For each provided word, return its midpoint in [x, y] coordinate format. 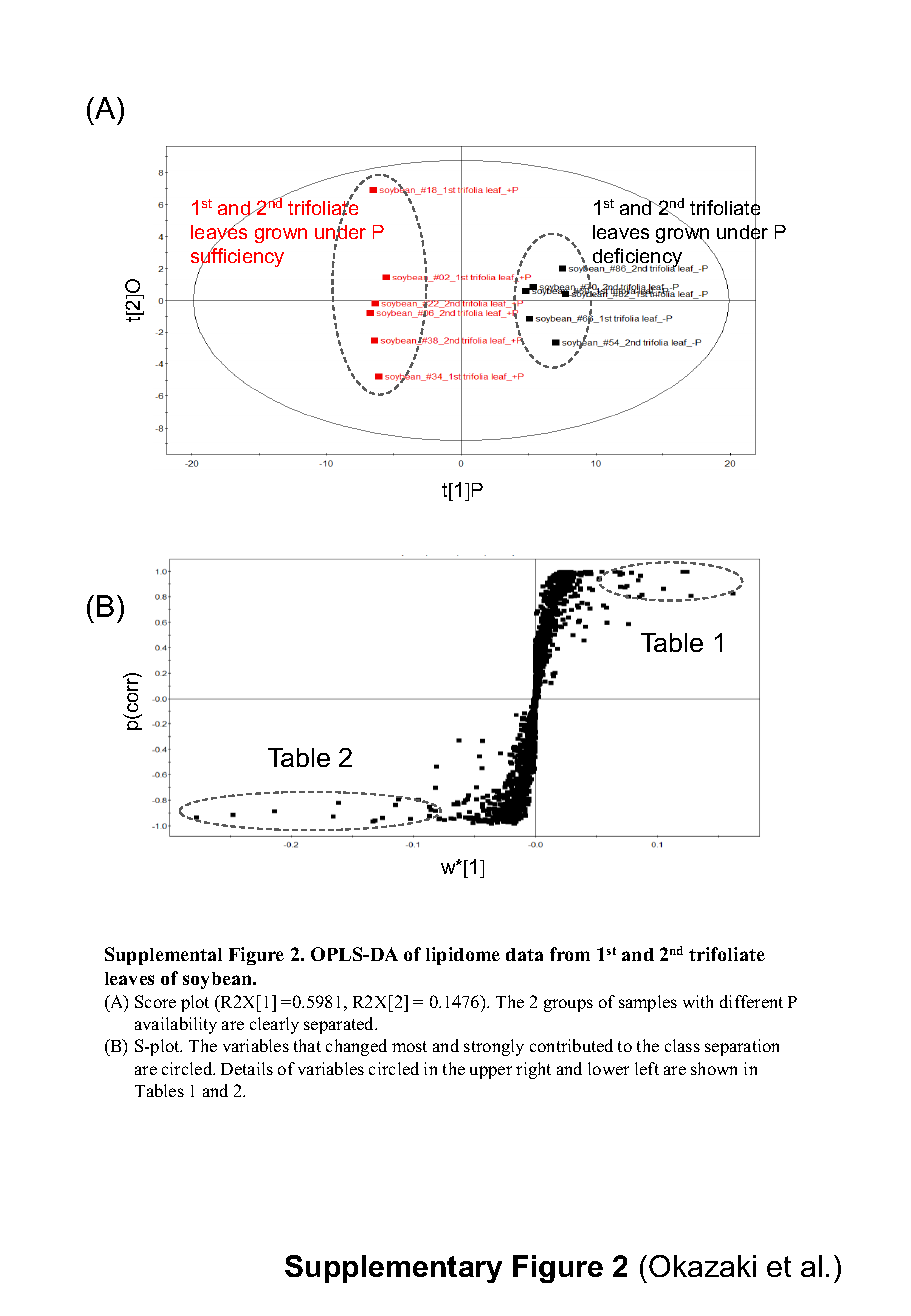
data [524, 954]
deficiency [637, 259]
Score [155, 1001]
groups [568, 1005]
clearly [274, 1025]
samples [648, 1003]
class [682, 1045]
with [698, 1001]
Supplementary [393, 1269]
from [570, 954]
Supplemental [163, 956]
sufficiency [237, 258]
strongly [494, 1047]
